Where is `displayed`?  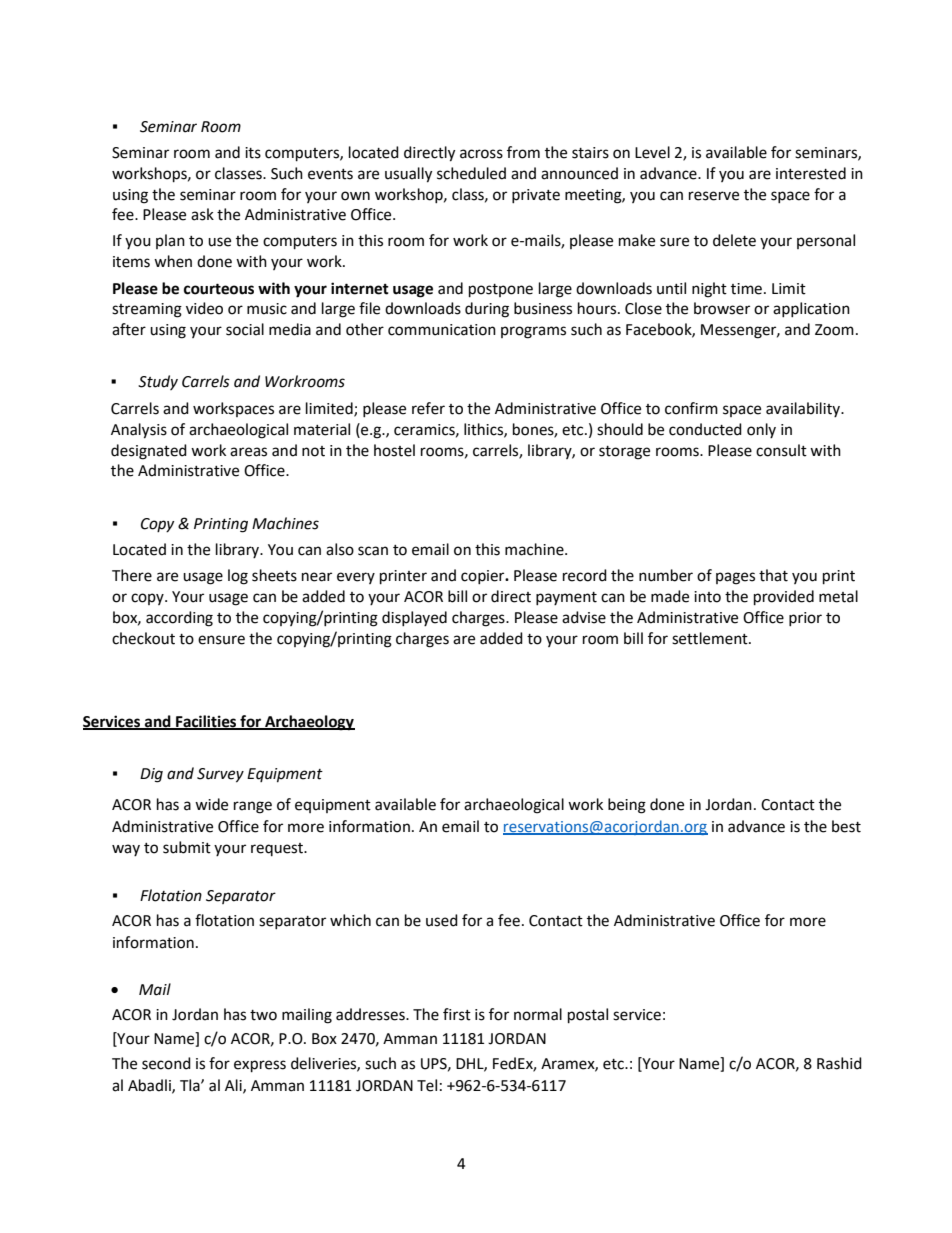
displayed is located at coordinates (414, 618).
